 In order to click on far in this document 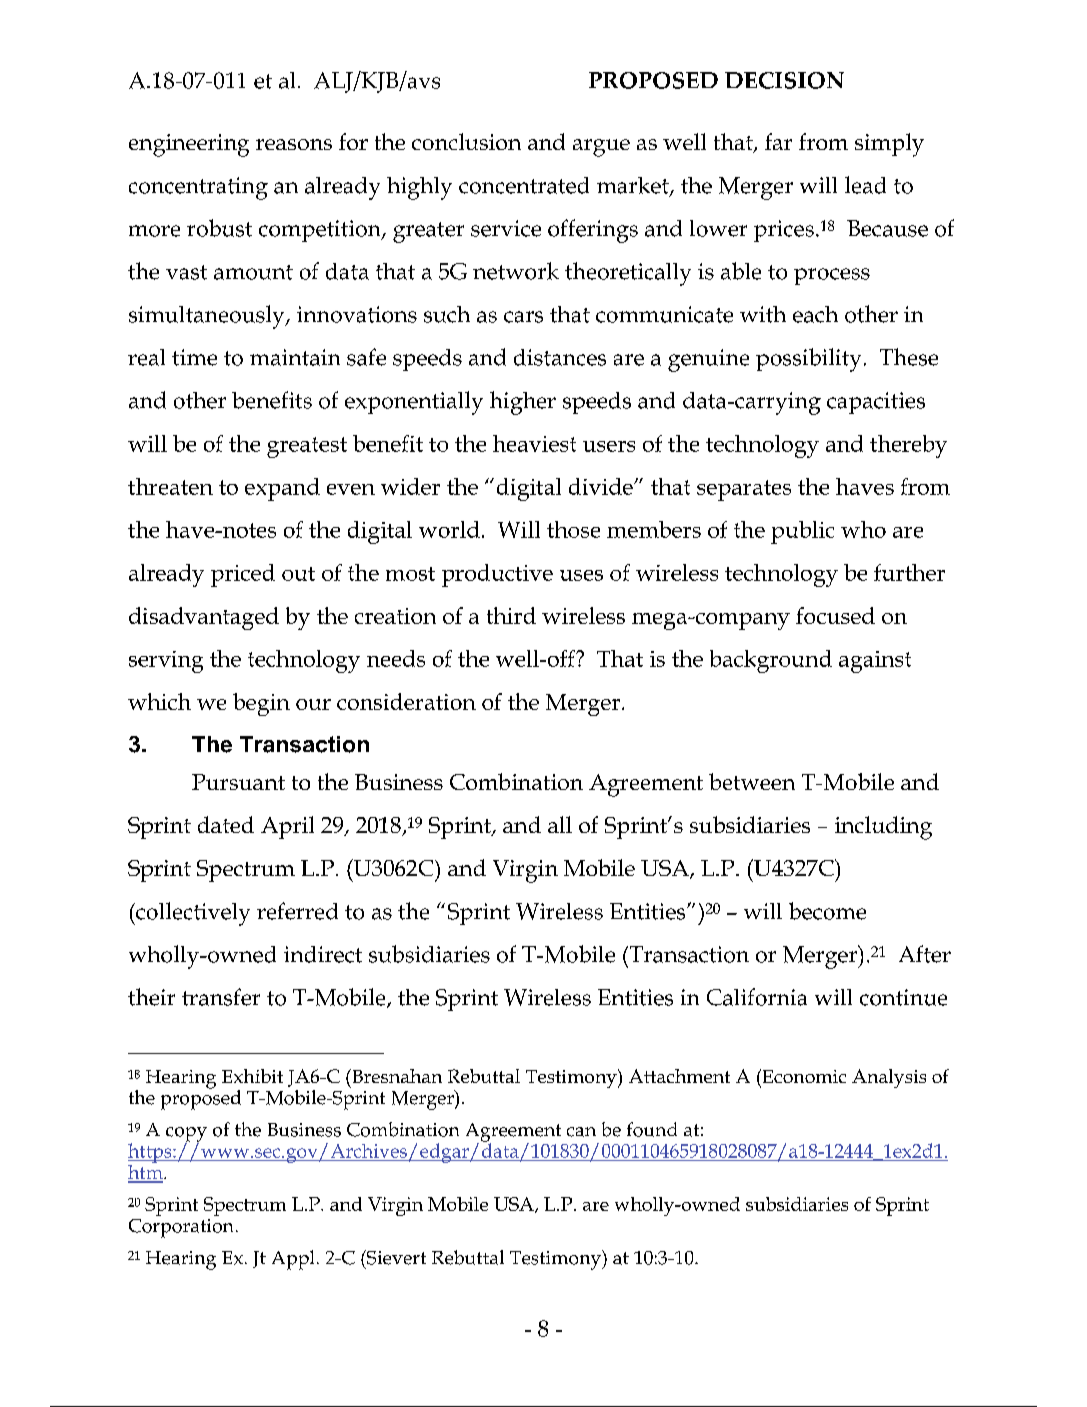, I will do `click(778, 141)`.
